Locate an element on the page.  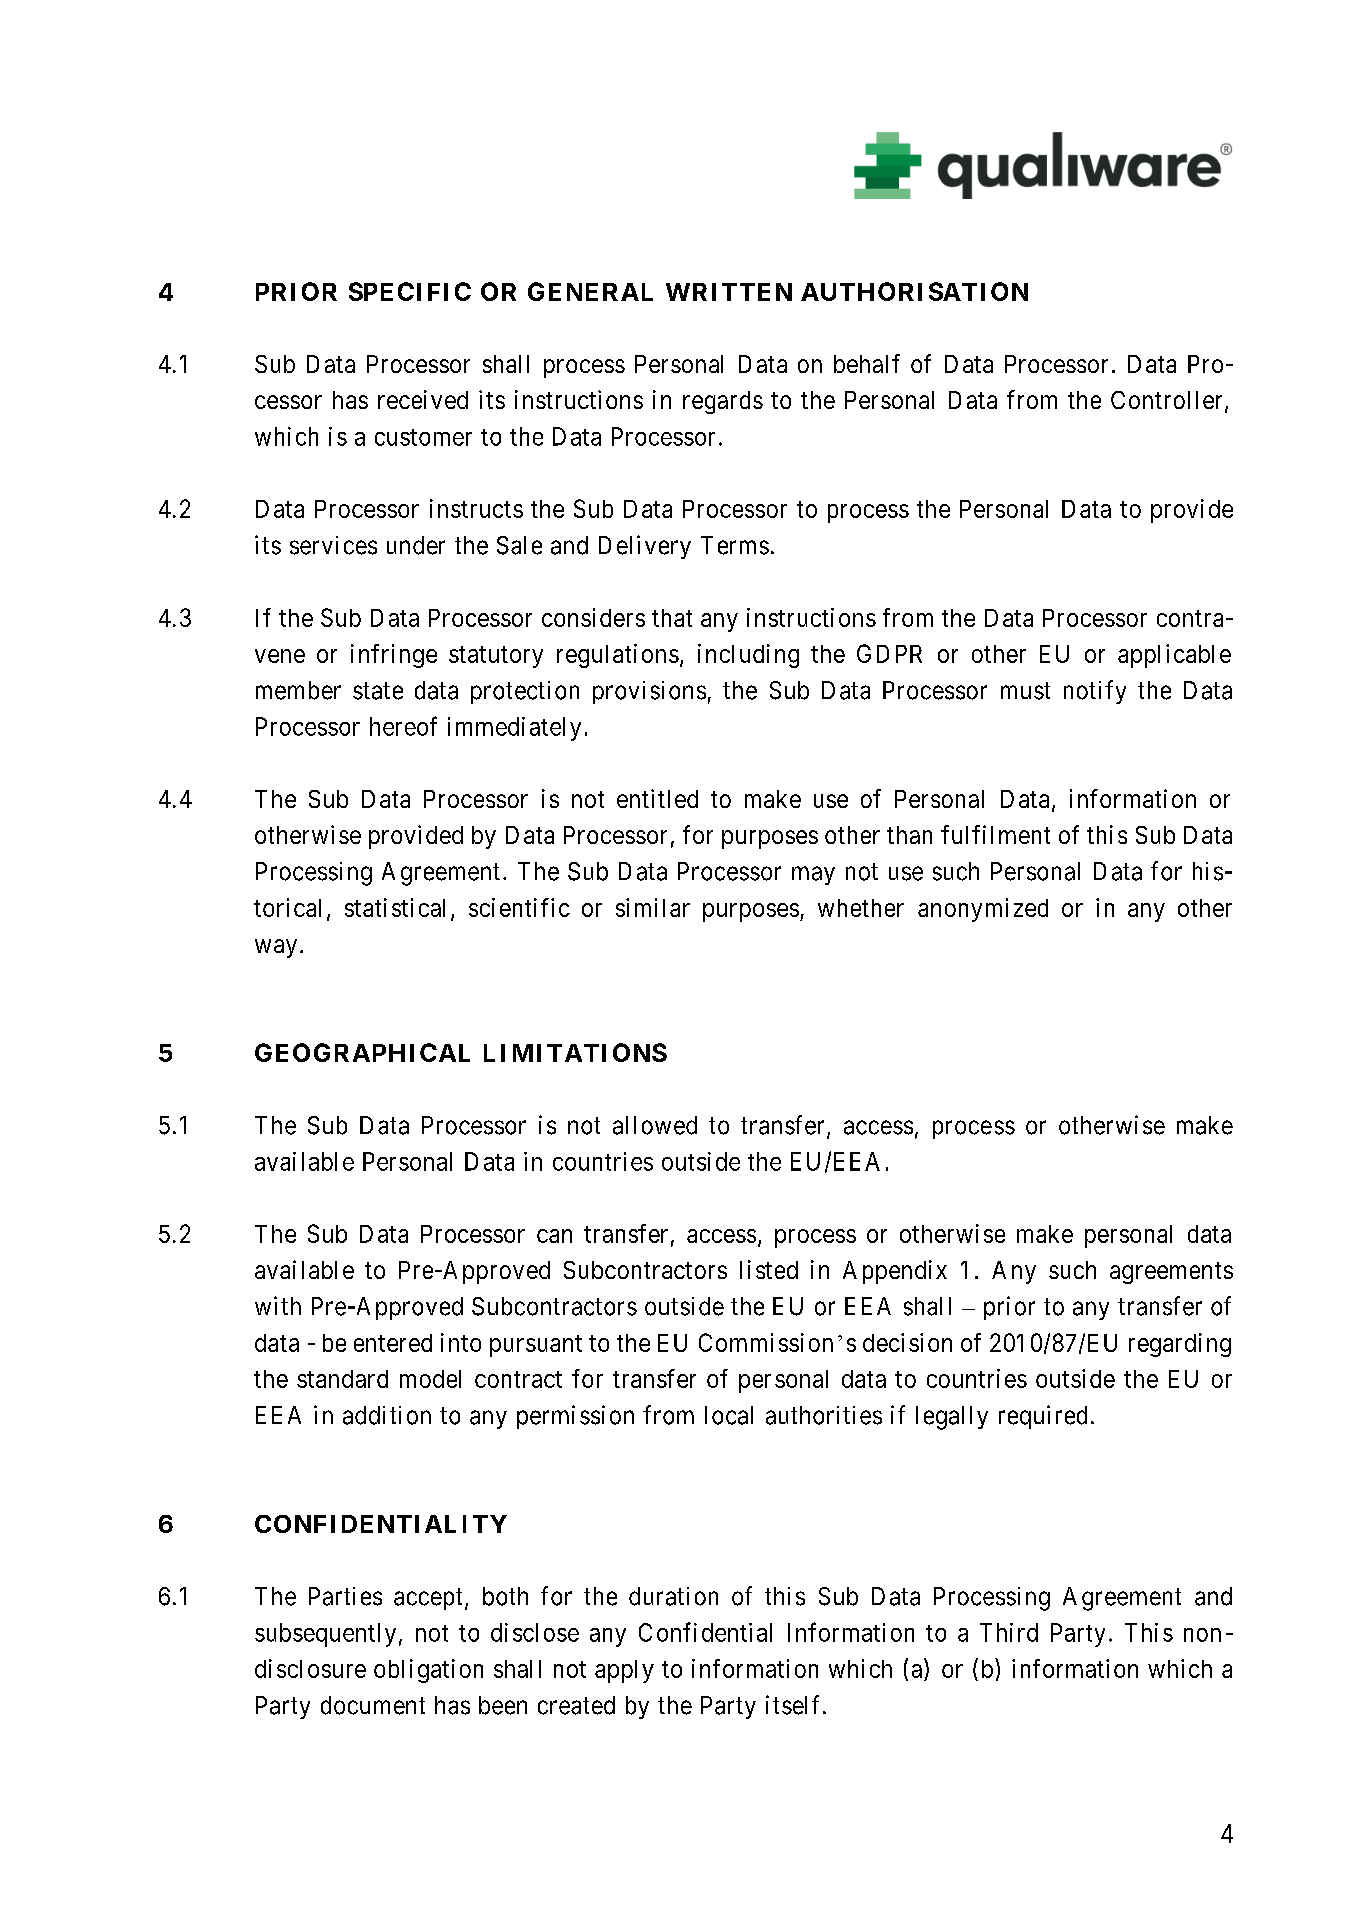
GEOGRAPHICAL is located at coordinates (362, 1052).
